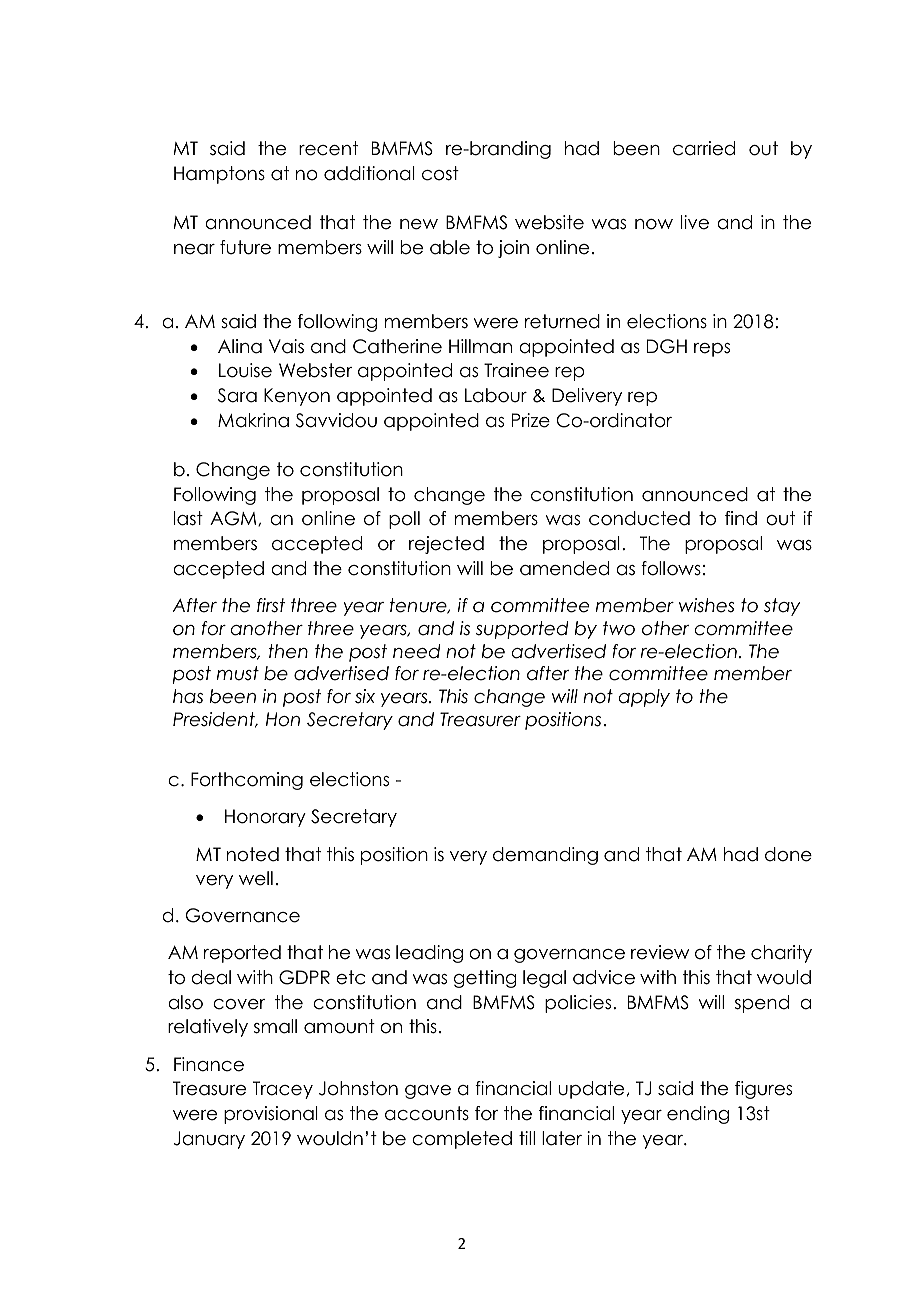 The image size is (924, 1309). Describe the element at coordinates (706, 605) in the screenshot. I see `wishes` at that location.
